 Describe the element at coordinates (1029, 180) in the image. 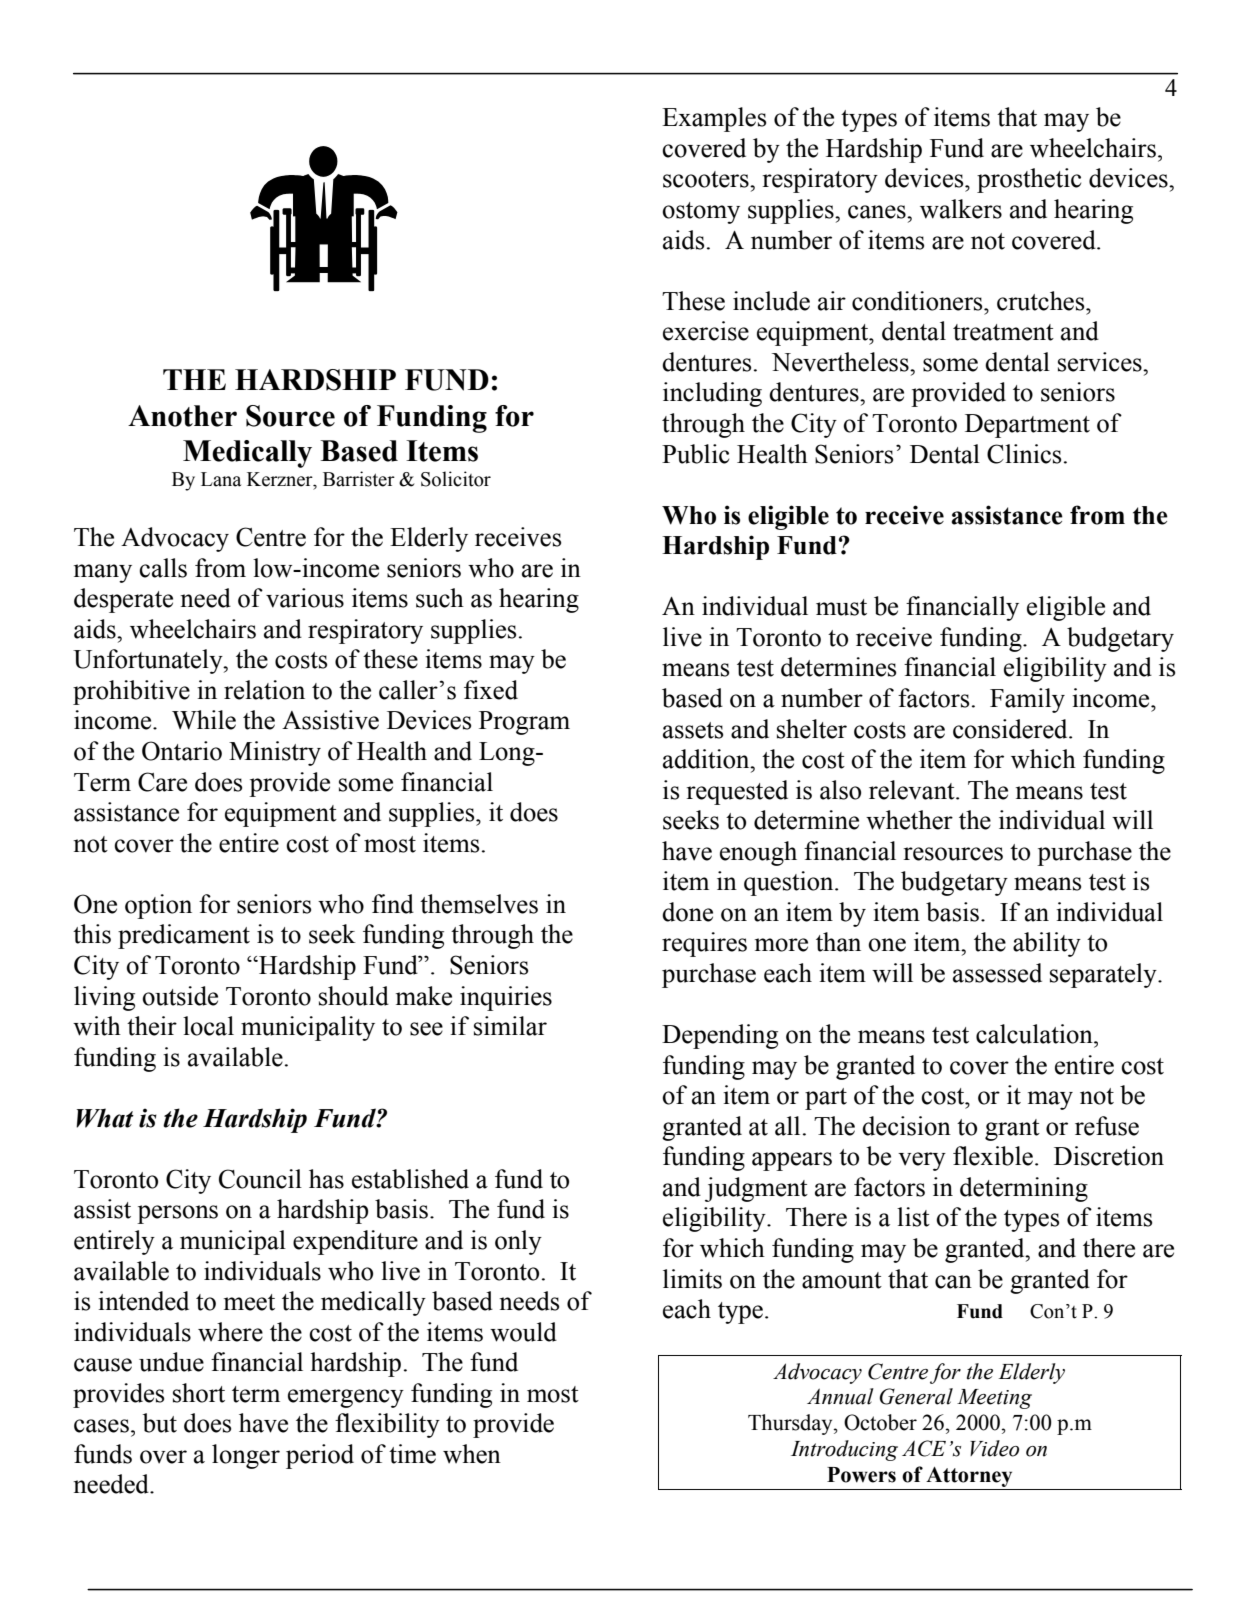

I see `prosthetic` at that location.
